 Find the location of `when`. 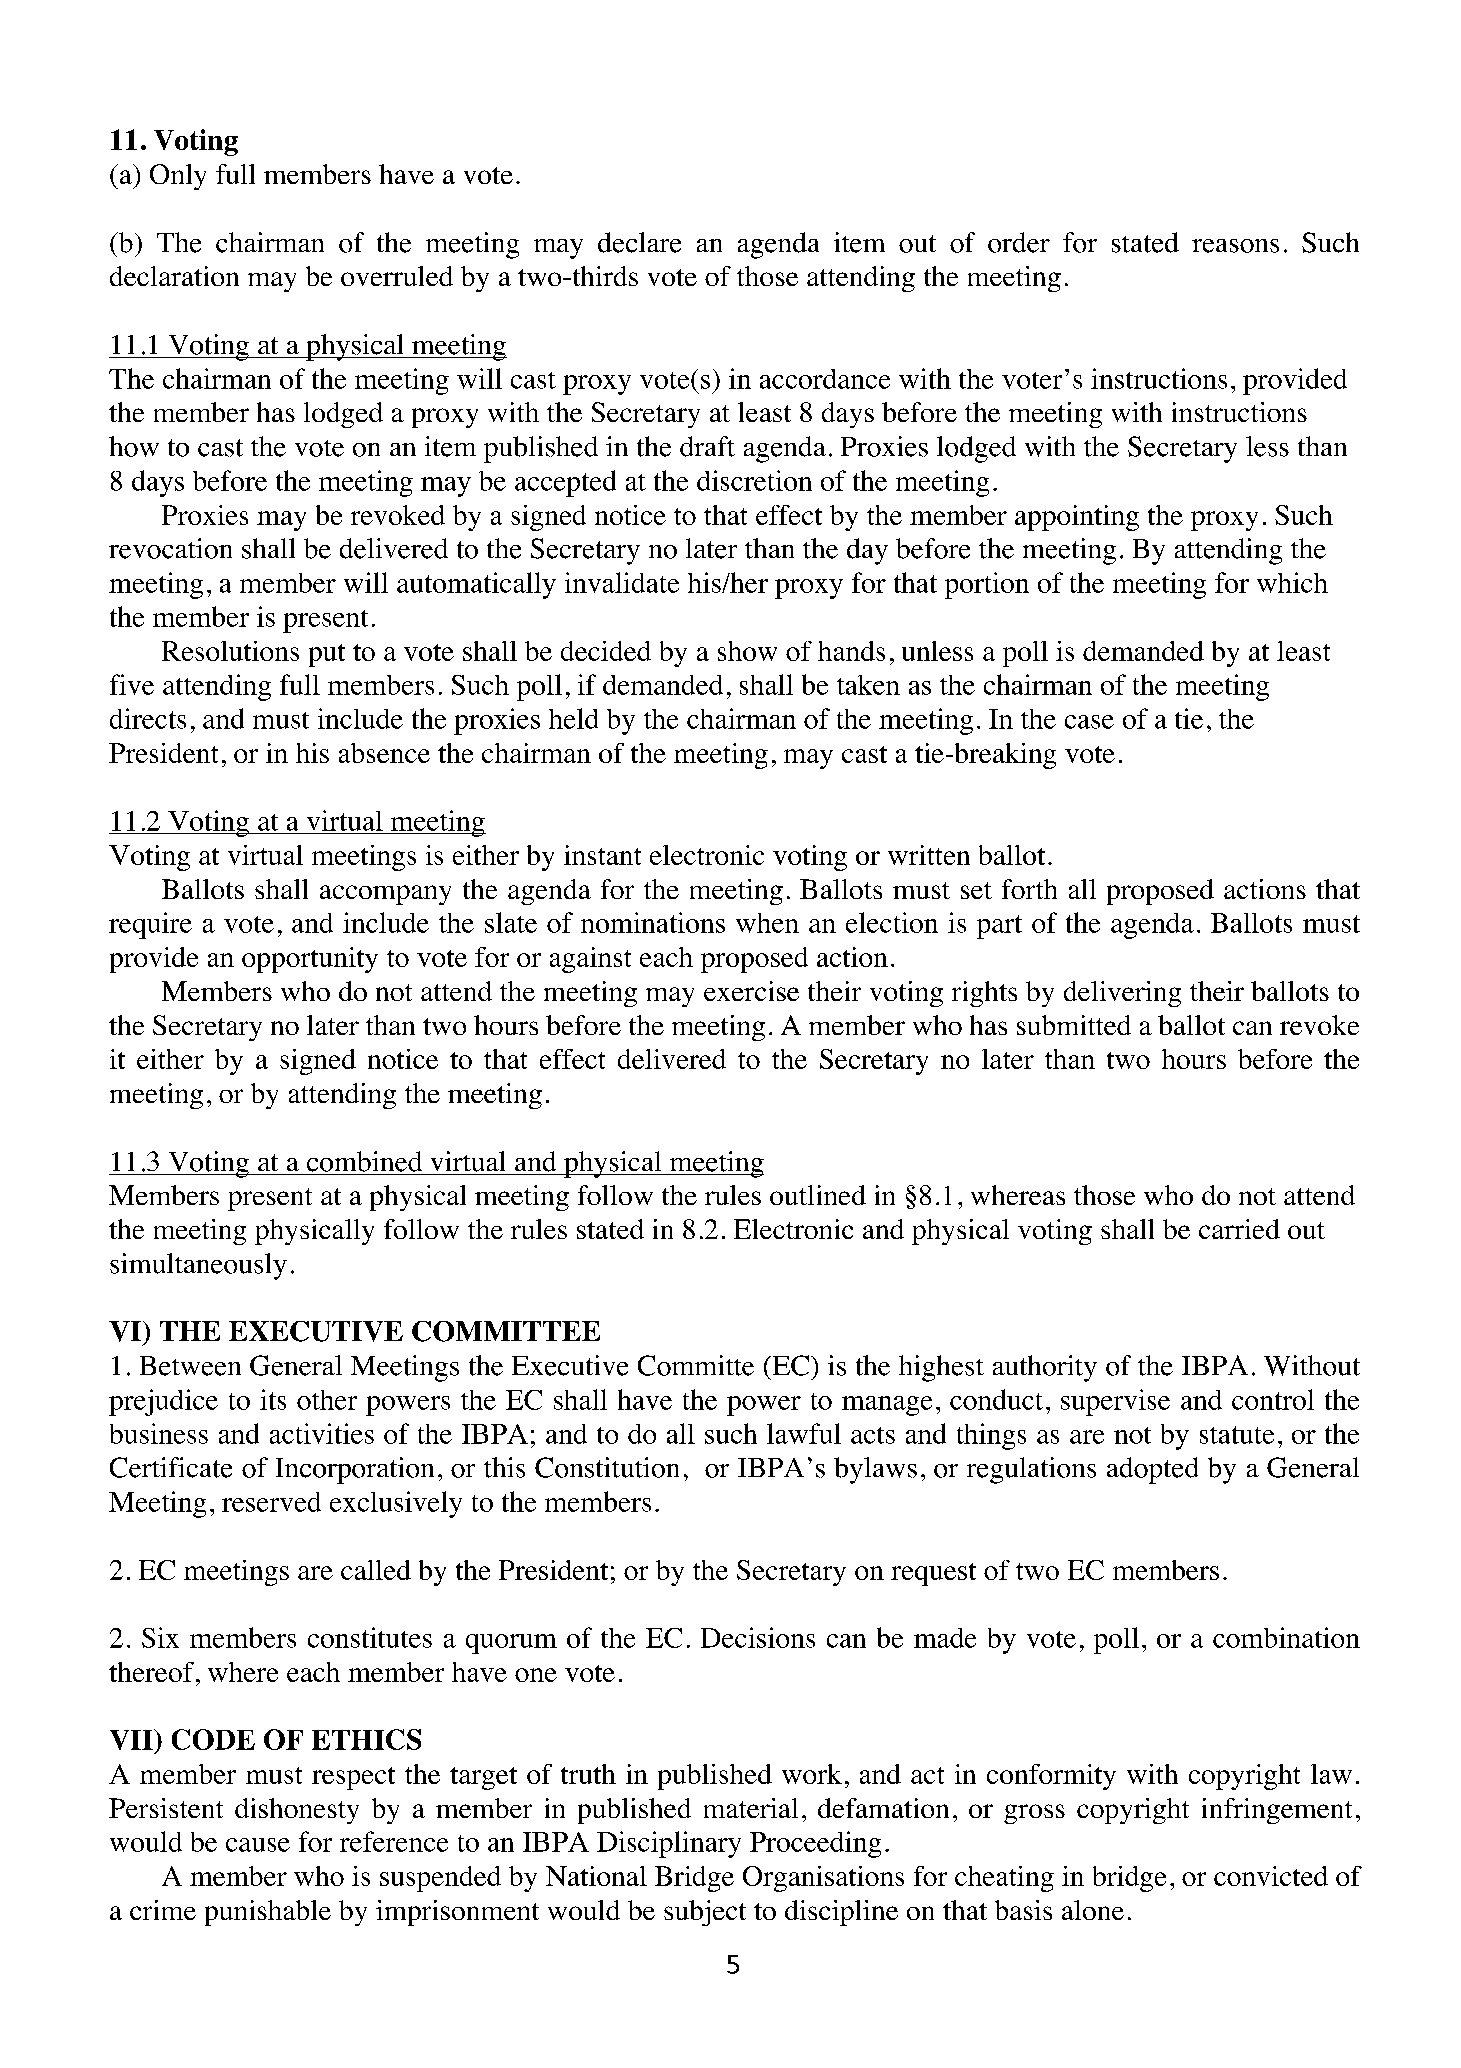

when is located at coordinates (767, 923).
